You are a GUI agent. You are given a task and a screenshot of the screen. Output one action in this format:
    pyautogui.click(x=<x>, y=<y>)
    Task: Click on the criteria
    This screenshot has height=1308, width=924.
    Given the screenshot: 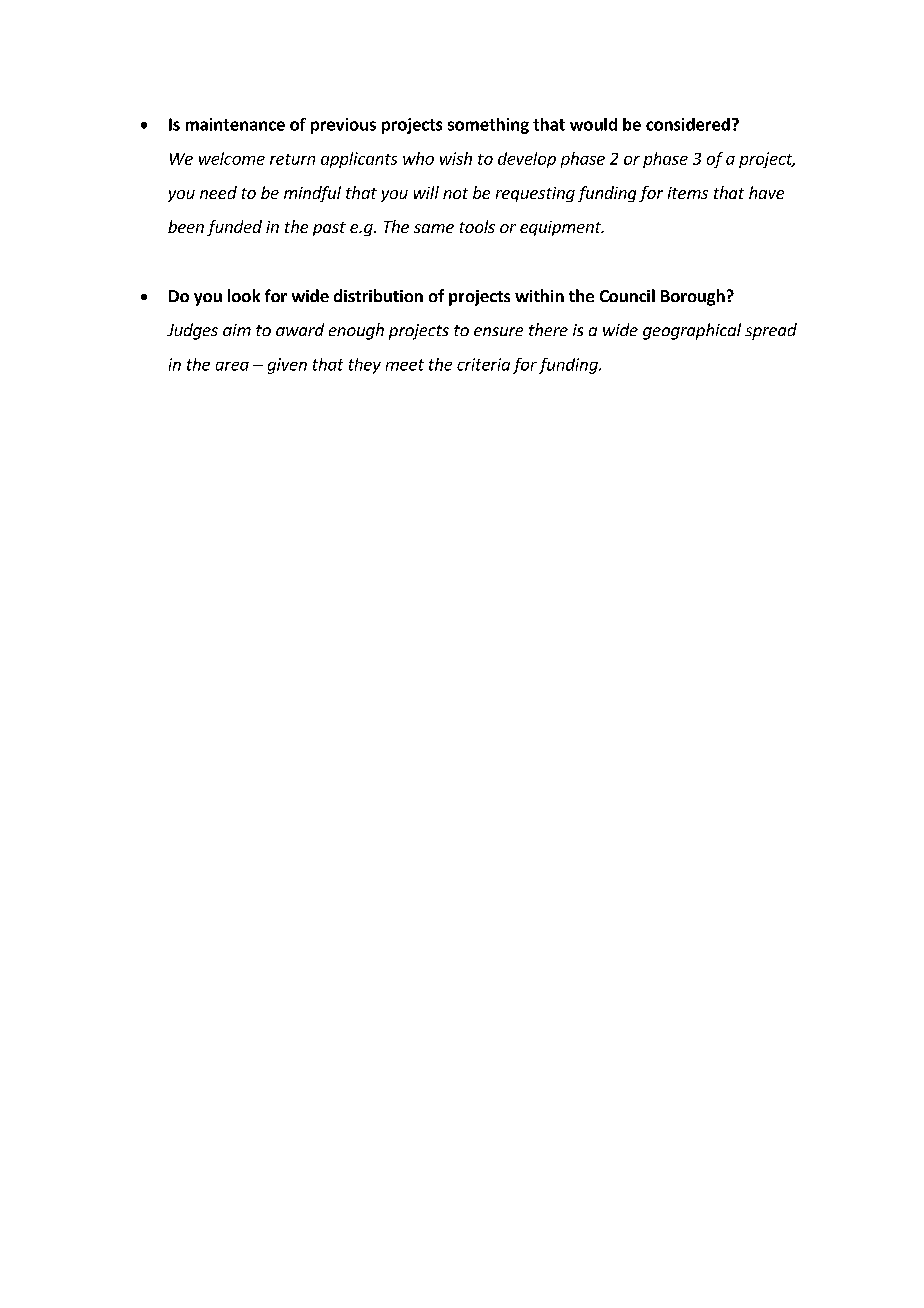 What is the action you would take?
    pyautogui.click(x=483, y=364)
